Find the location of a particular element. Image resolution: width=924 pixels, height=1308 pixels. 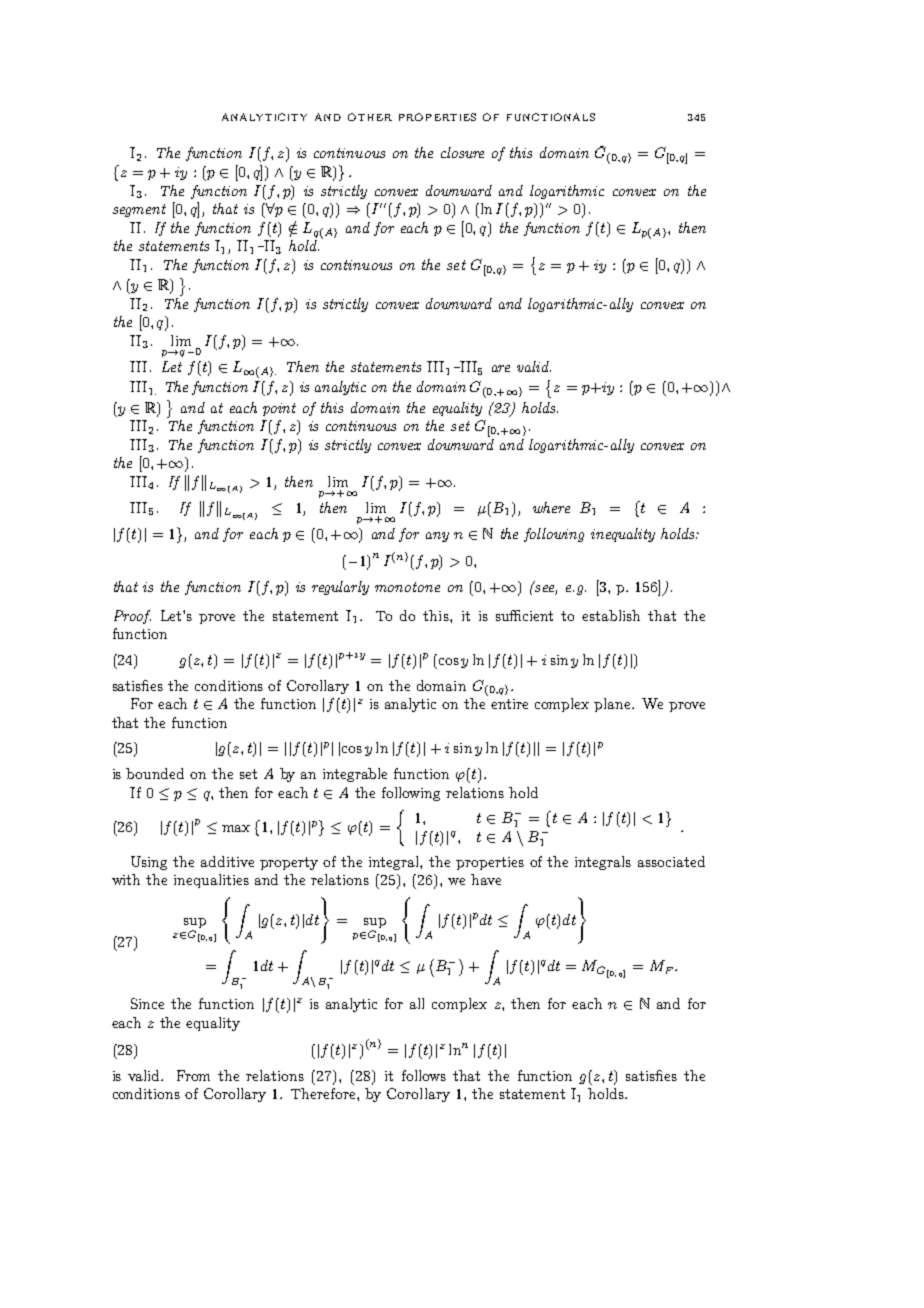

closure is located at coordinates (462, 152).
